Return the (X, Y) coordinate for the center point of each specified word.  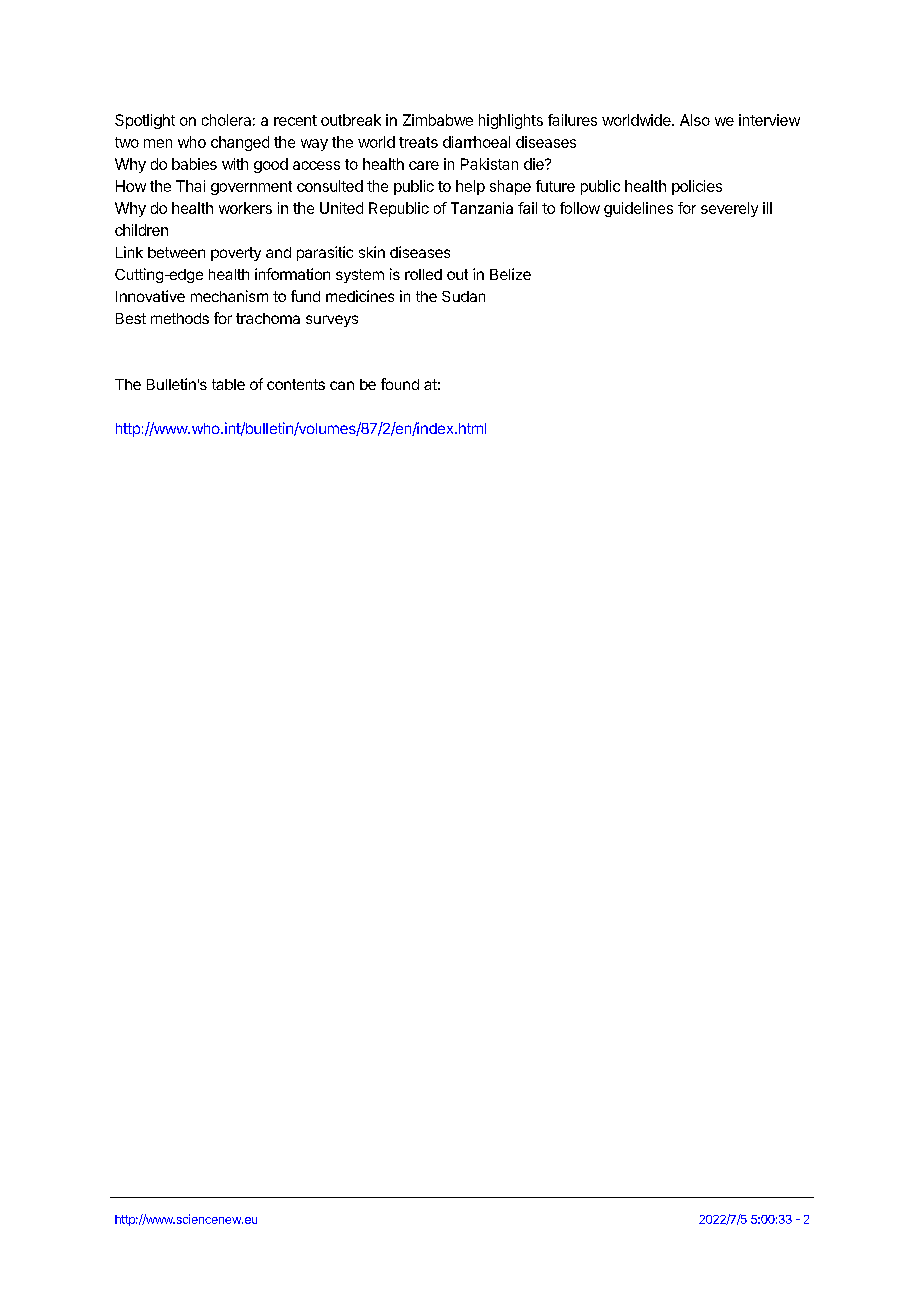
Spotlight (145, 121)
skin (372, 252)
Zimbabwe (438, 120)
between (176, 252)
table (228, 384)
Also (695, 120)
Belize (510, 274)
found (400, 384)
